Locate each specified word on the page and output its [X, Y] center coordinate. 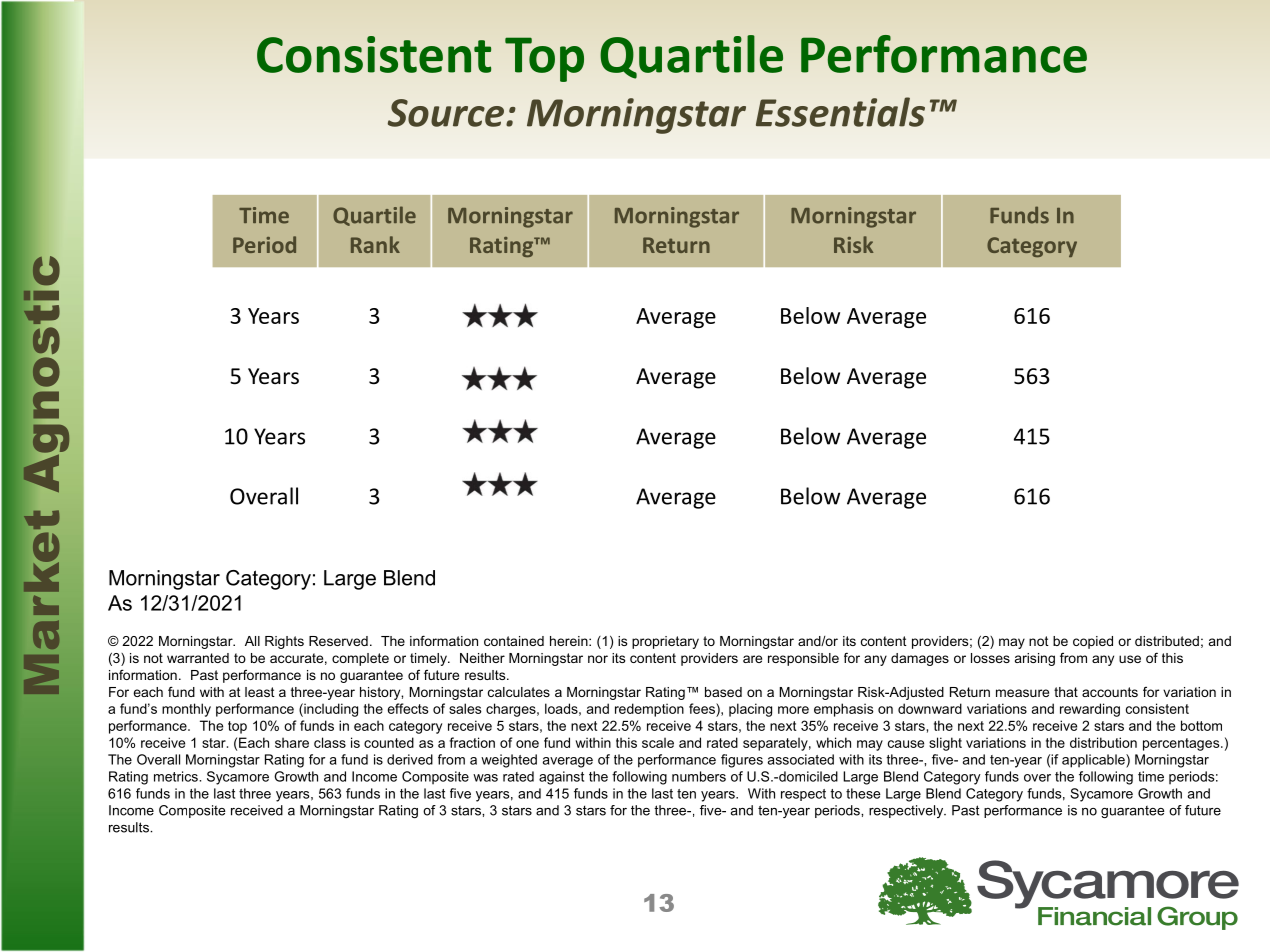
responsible [803, 659]
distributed [1167, 641]
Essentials [840, 112]
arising [1035, 659]
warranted [198, 658]
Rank [375, 244]
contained [514, 641]
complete [360, 659]
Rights [284, 642]
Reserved [338, 641]
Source [446, 113]
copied [1093, 642]
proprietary [665, 642]
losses [990, 658]
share [292, 742]
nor [598, 659]
